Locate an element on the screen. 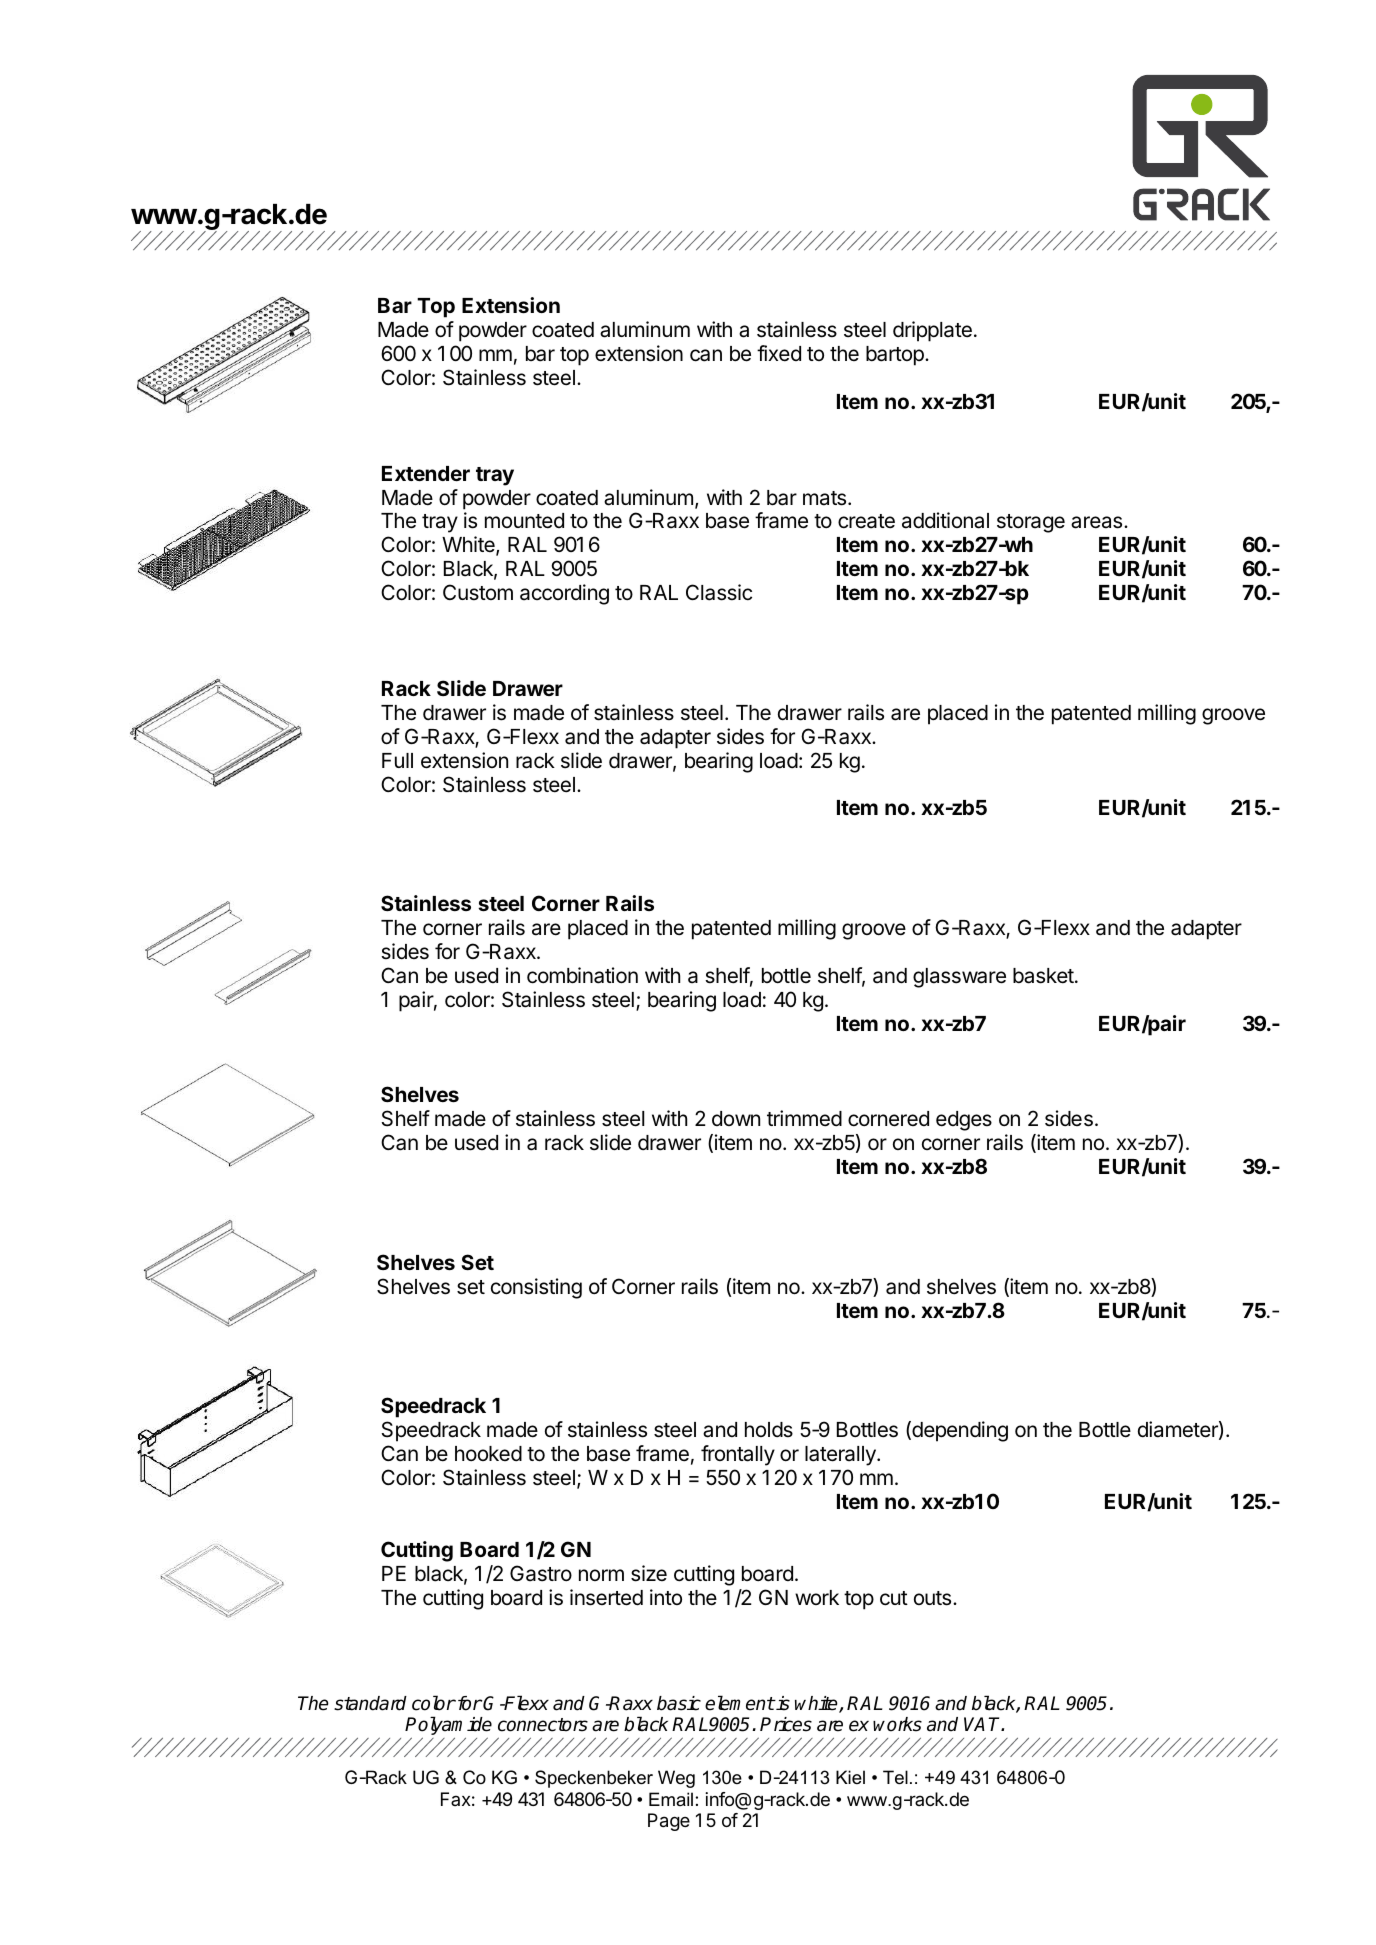  edges is located at coordinates (964, 1121).
